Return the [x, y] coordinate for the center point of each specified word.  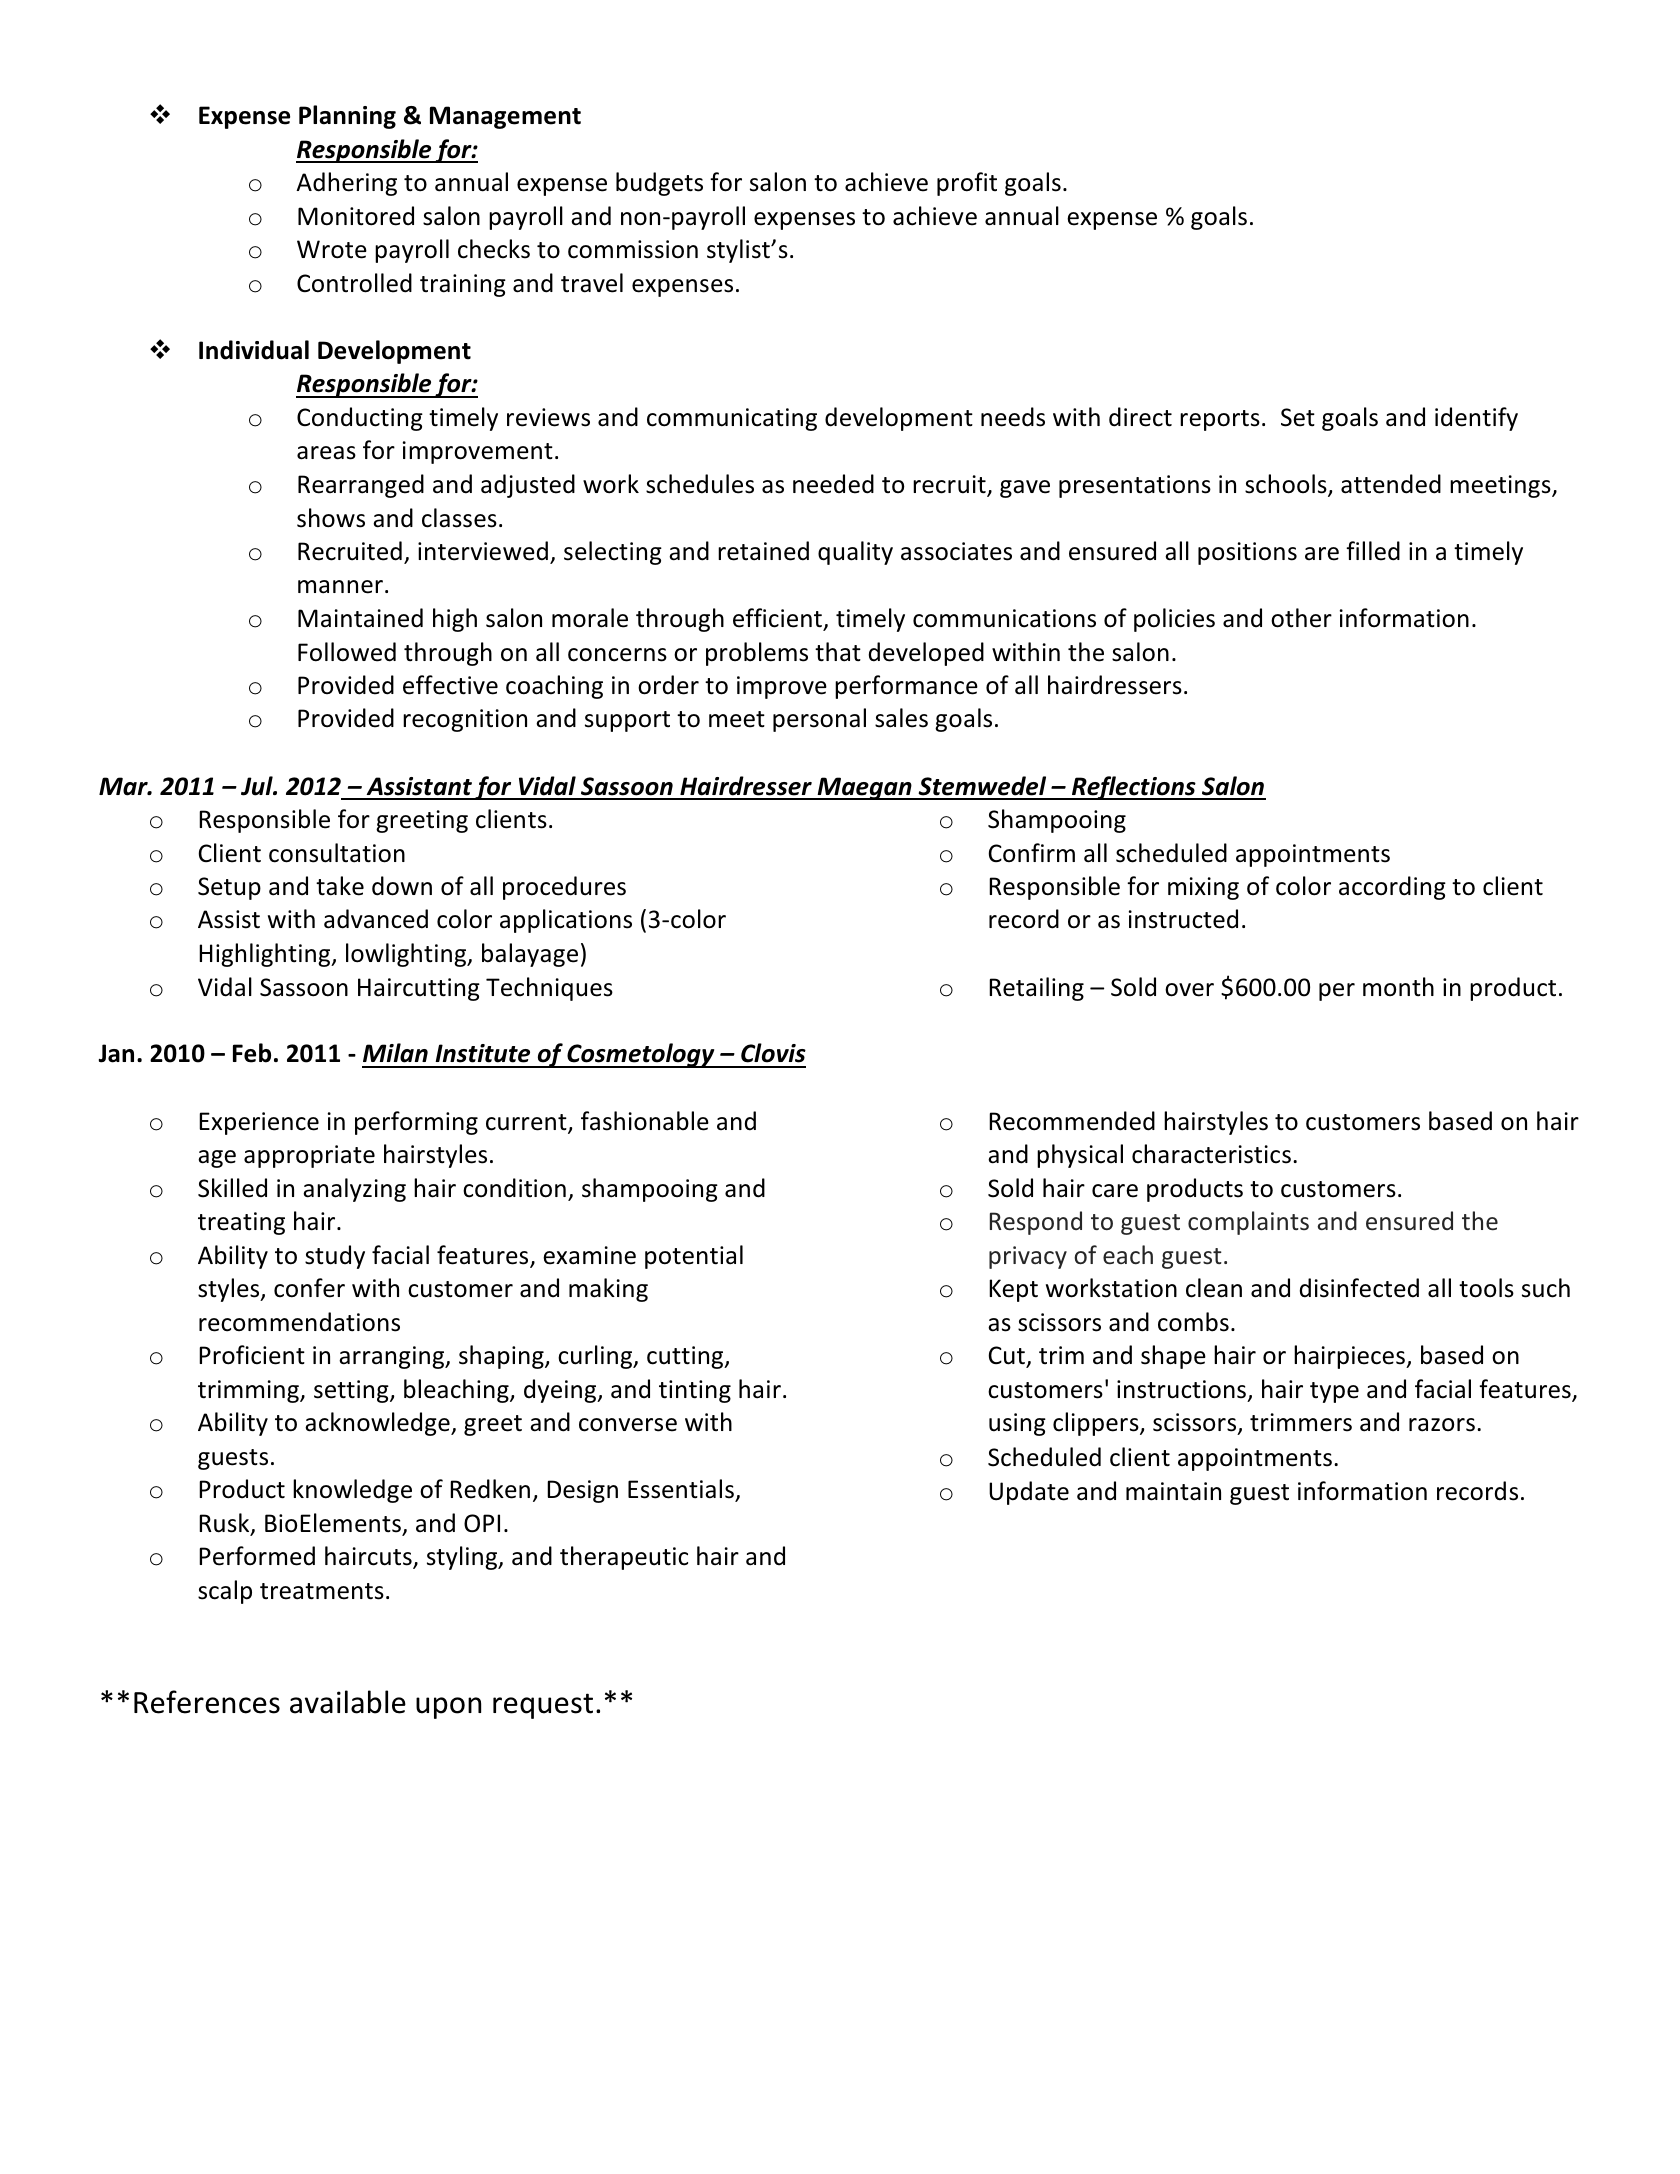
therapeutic [624, 1558]
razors [1442, 1425]
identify [1476, 419]
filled [1373, 551]
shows [331, 518]
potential [694, 1257]
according [1392, 888]
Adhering [346, 184]
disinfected [1359, 1288]
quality [855, 553]
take [340, 886]
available [348, 1702]
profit [967, 184]
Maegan [864, 788]
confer [309, 1288]
